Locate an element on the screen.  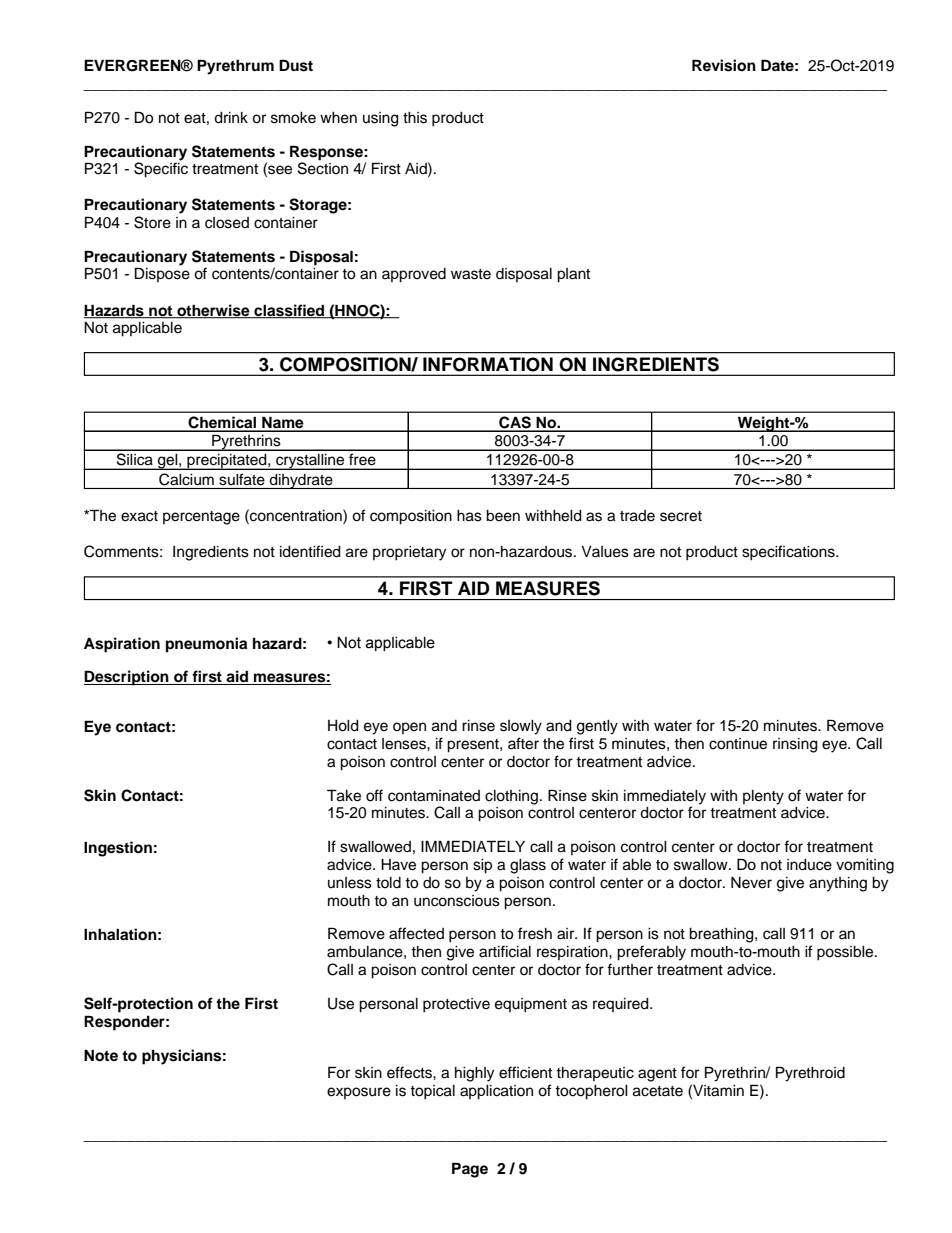
drink is located at coordinates (231, 118).
